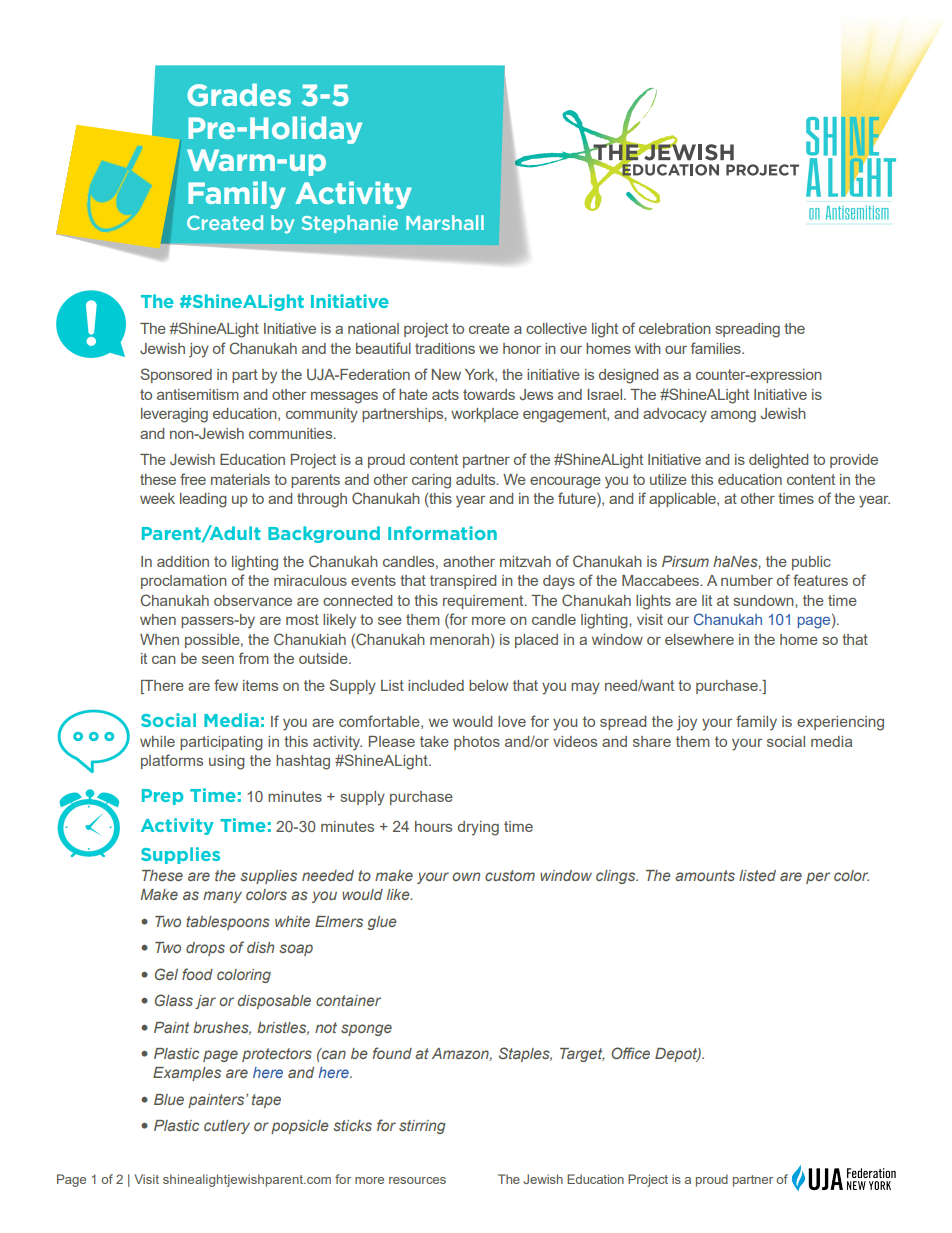 Image resolution: width=952 pixels, height=1233 pixels. Describe the element at coordinates (222, 897) in the document. I see `many` at that location.
